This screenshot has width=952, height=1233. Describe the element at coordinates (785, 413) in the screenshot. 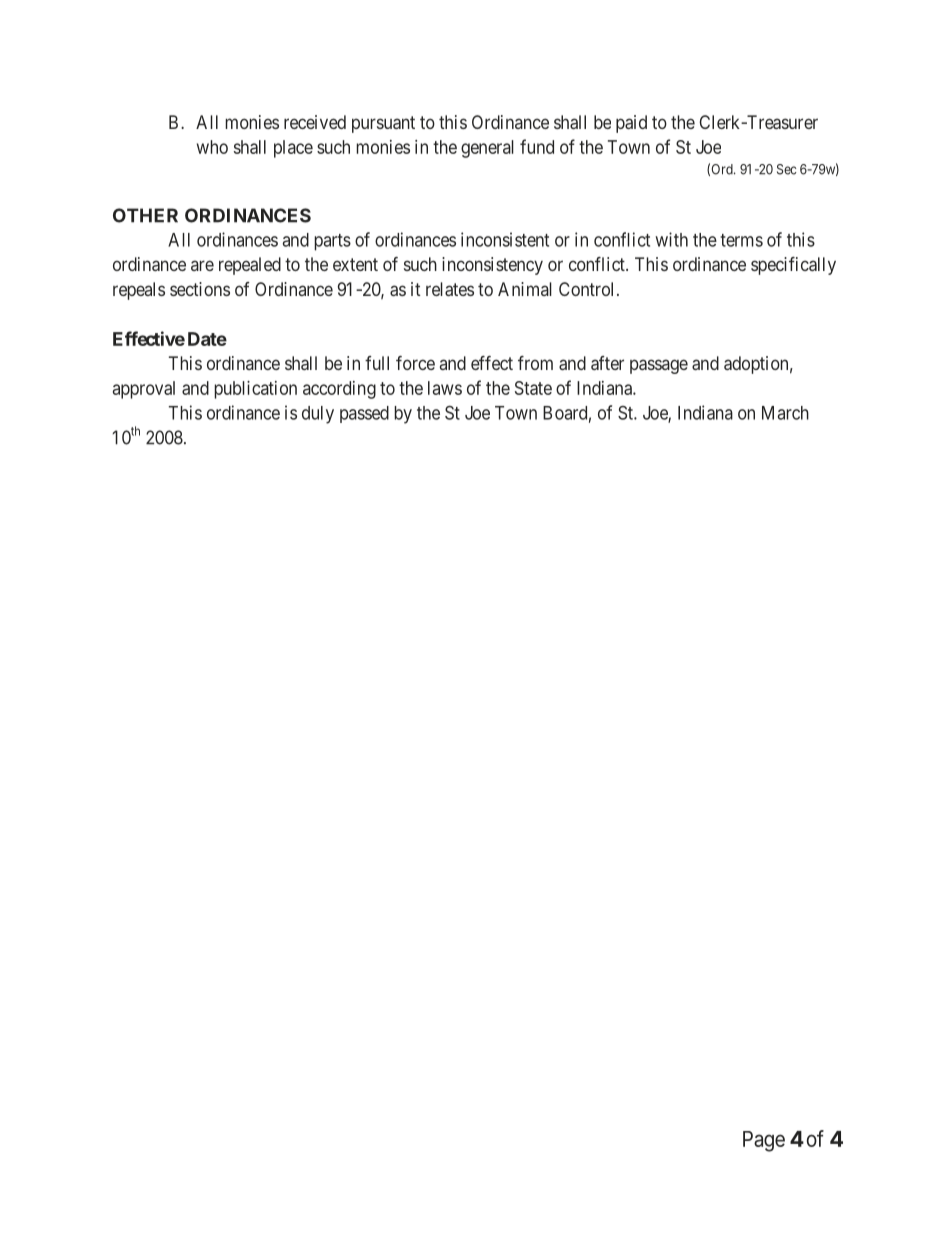

I see `March` at that location.
